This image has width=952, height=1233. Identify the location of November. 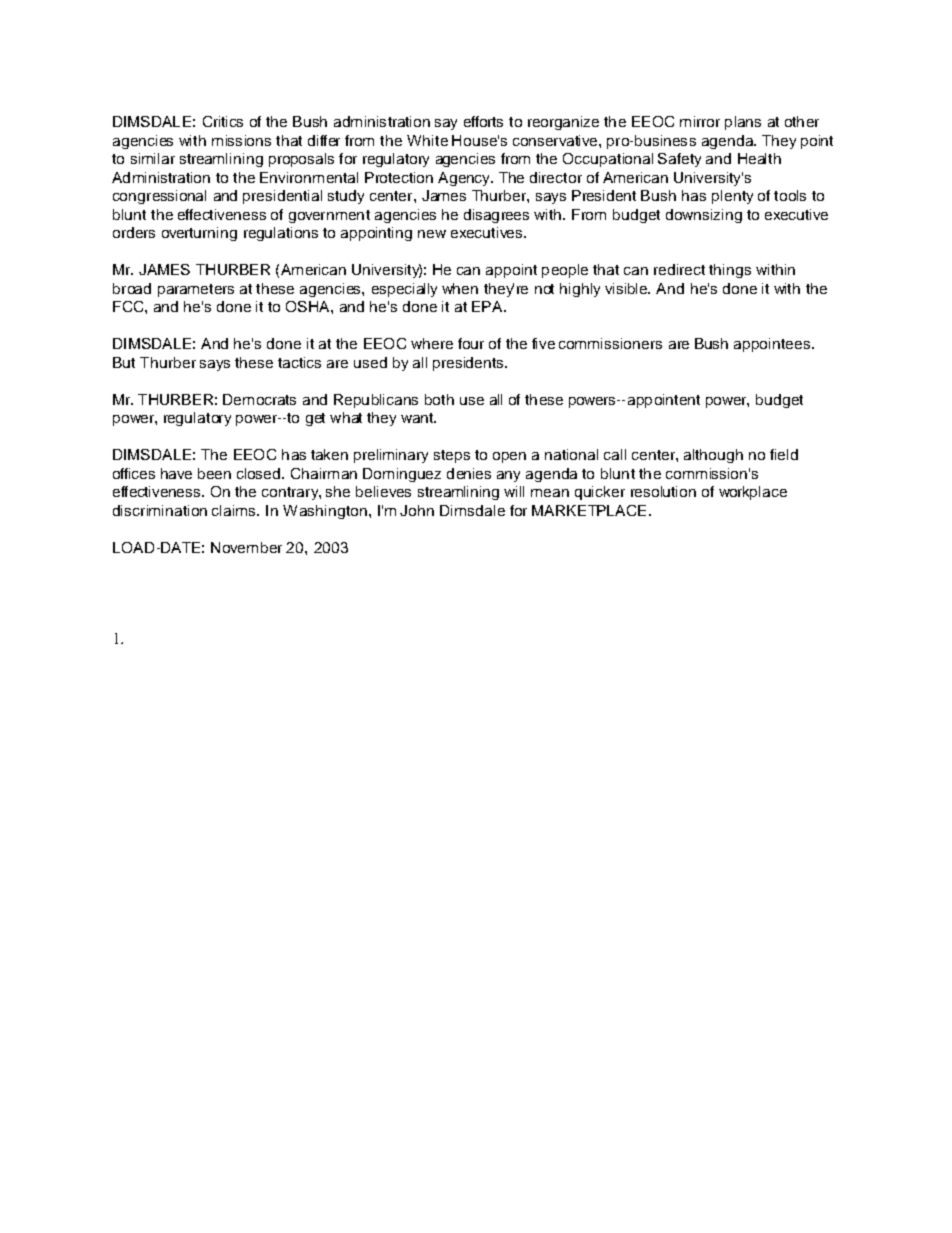
(246, 547).
